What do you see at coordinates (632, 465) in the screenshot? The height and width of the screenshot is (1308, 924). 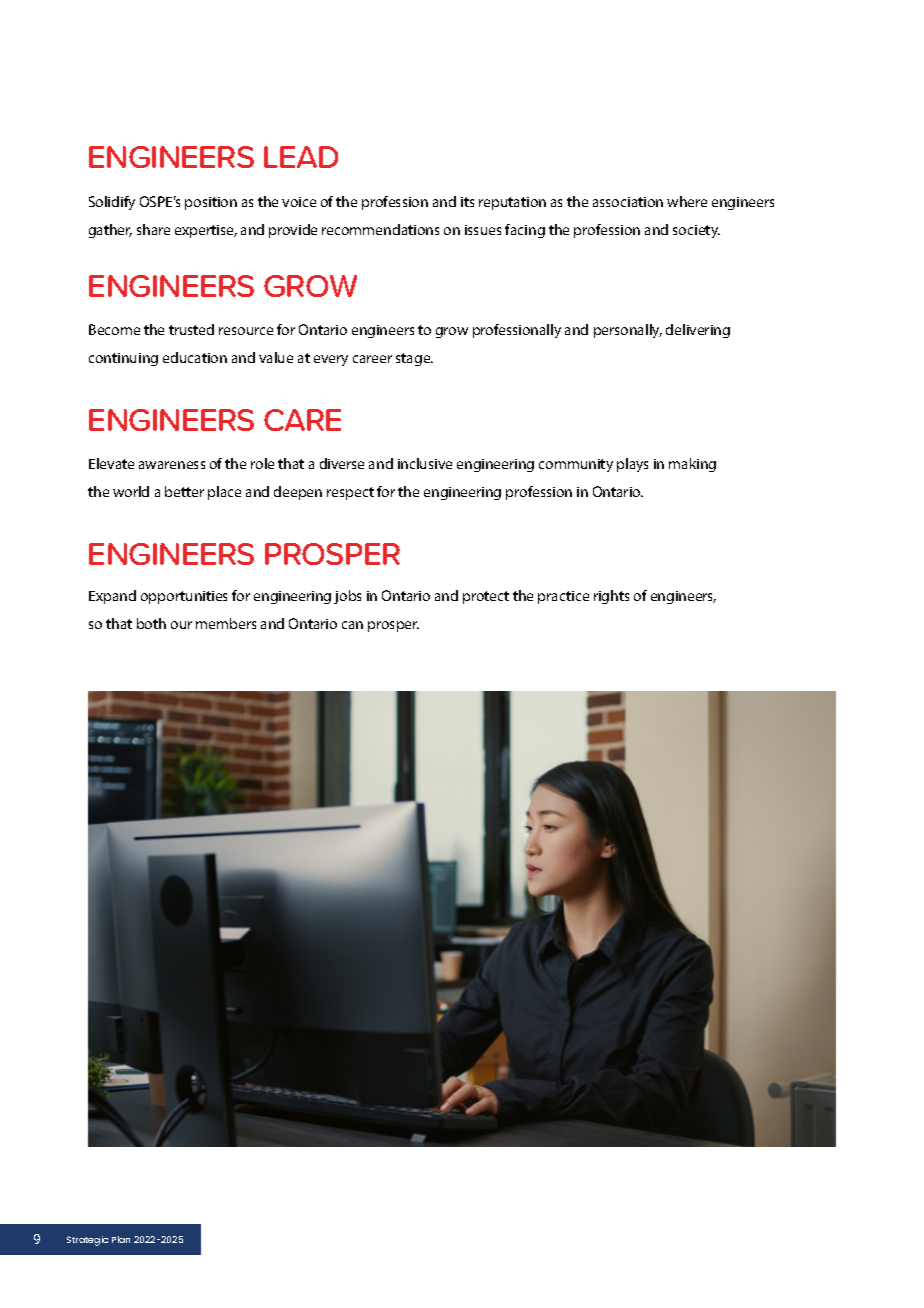 I see `plays` at bounding box center [632, 465].
